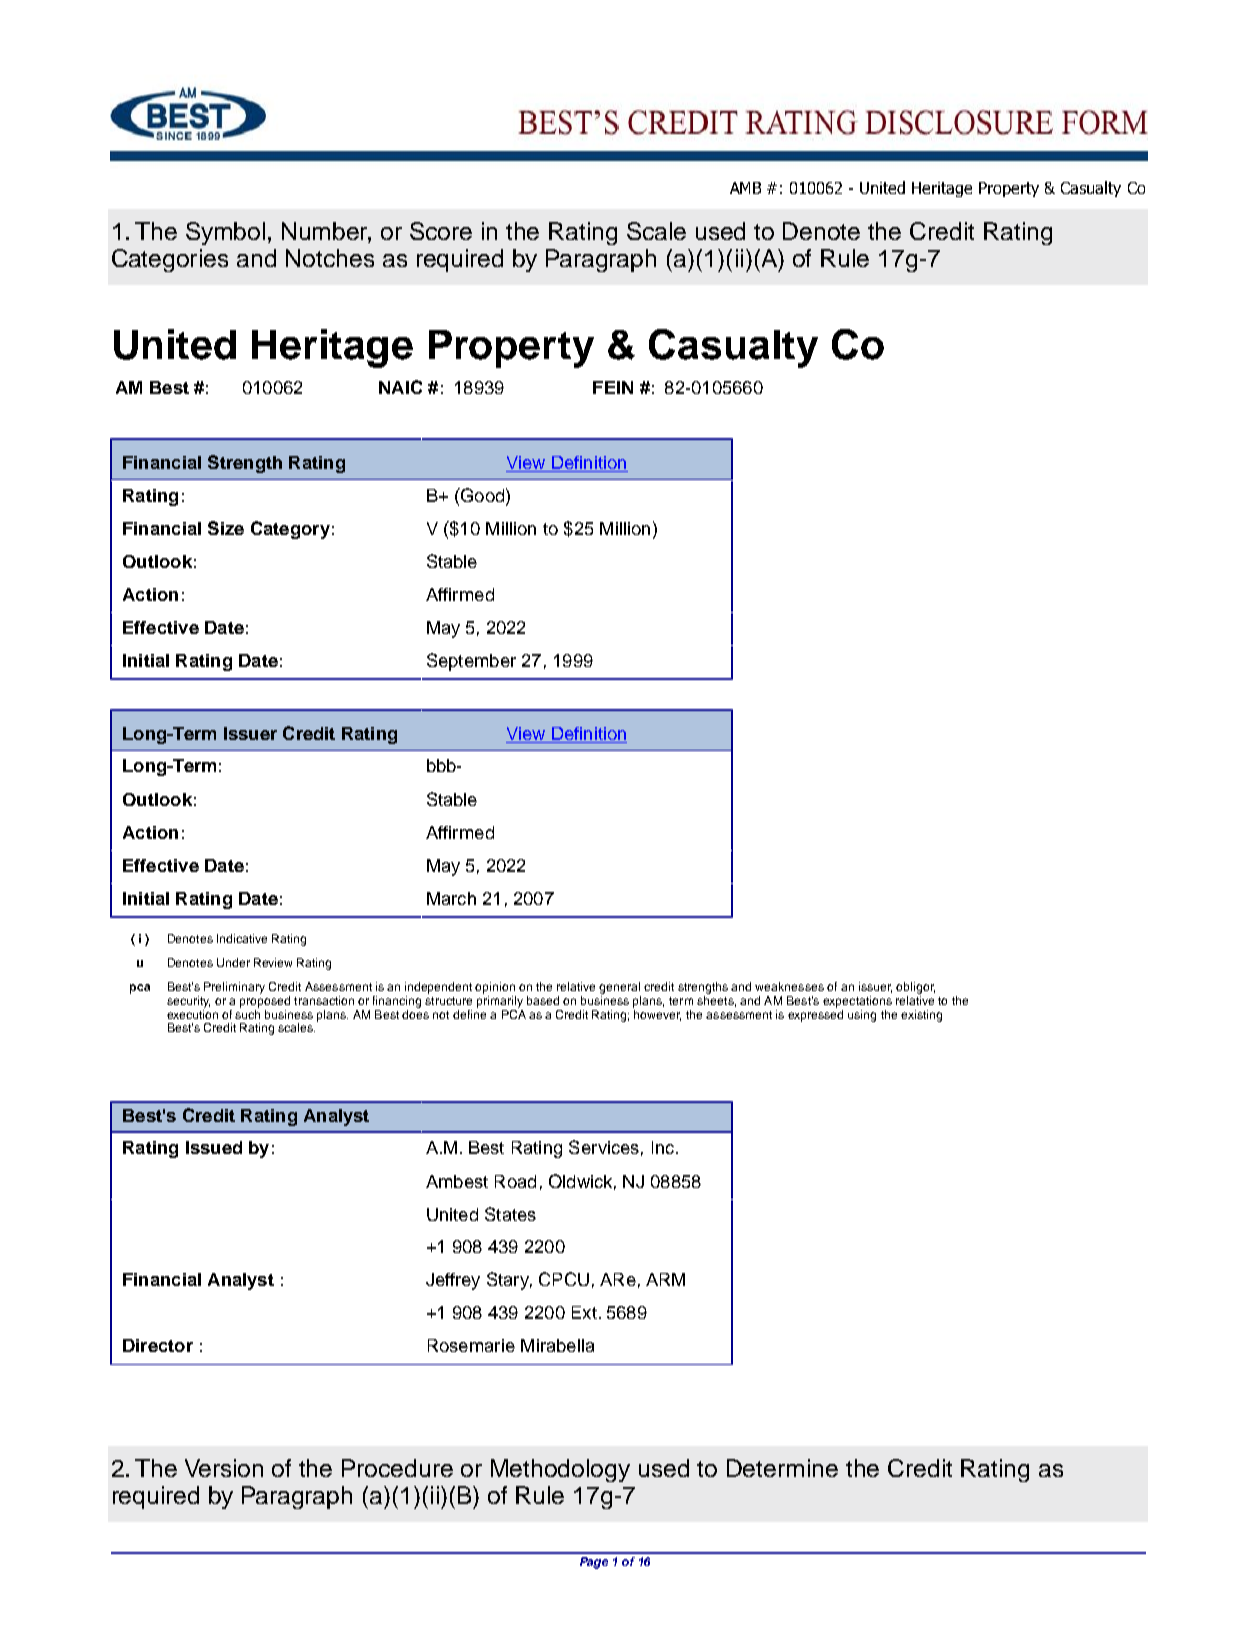 The height and width of the document is (1626, 1257). Describe the element at coordinates (225, 233) in the document. I see `Symbol` at that location.
